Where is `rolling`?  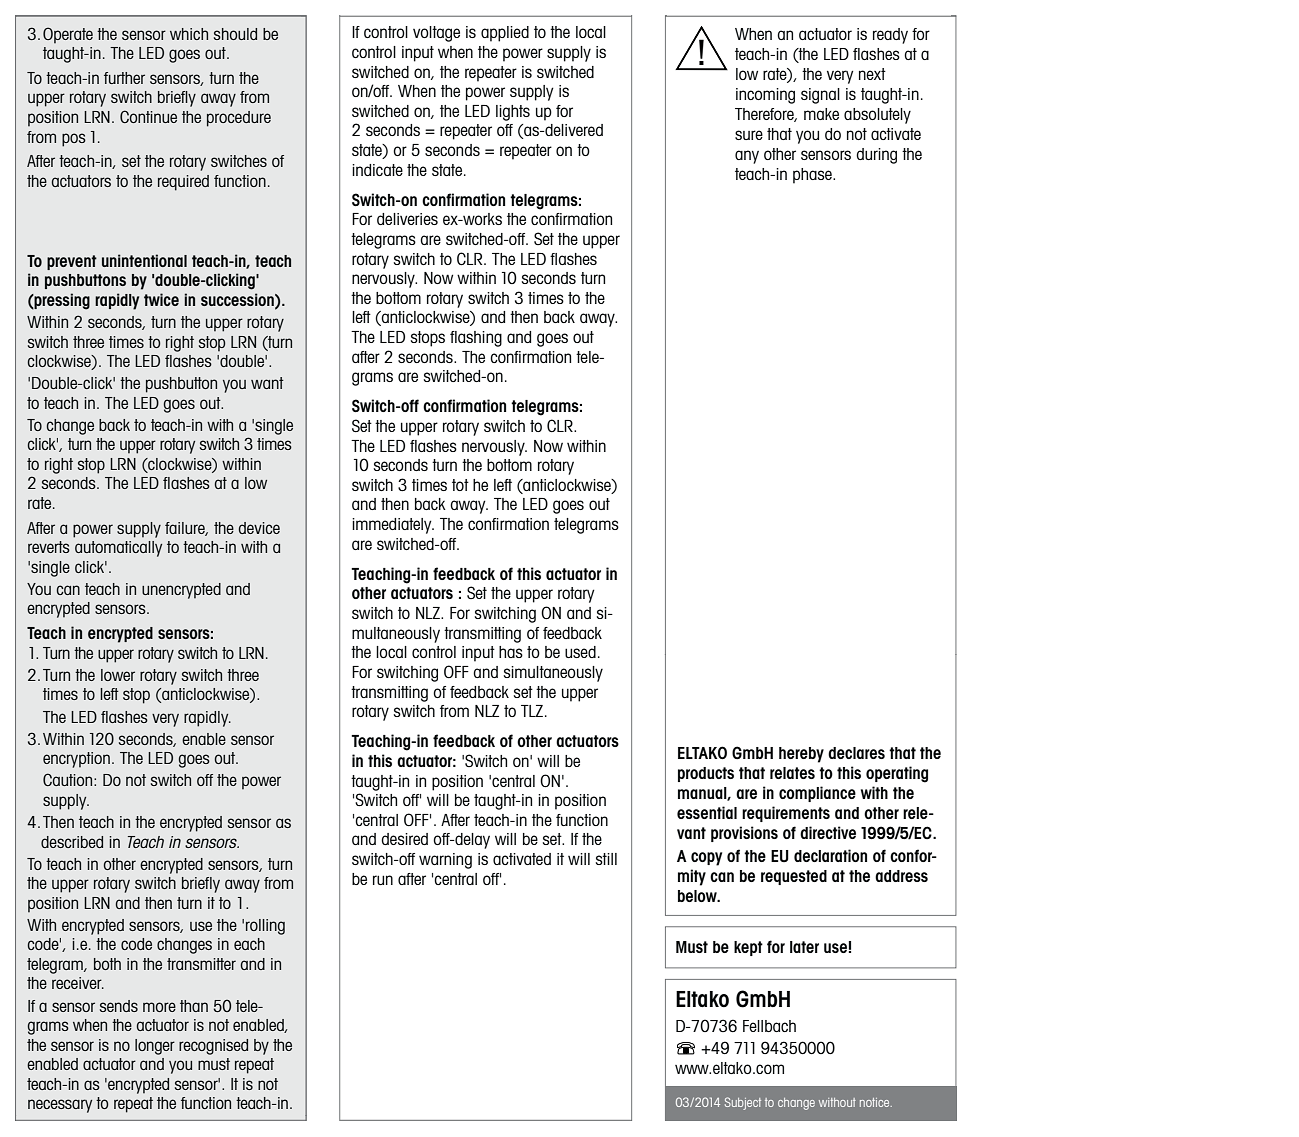
rolling is located at coordinates (265, 927).
